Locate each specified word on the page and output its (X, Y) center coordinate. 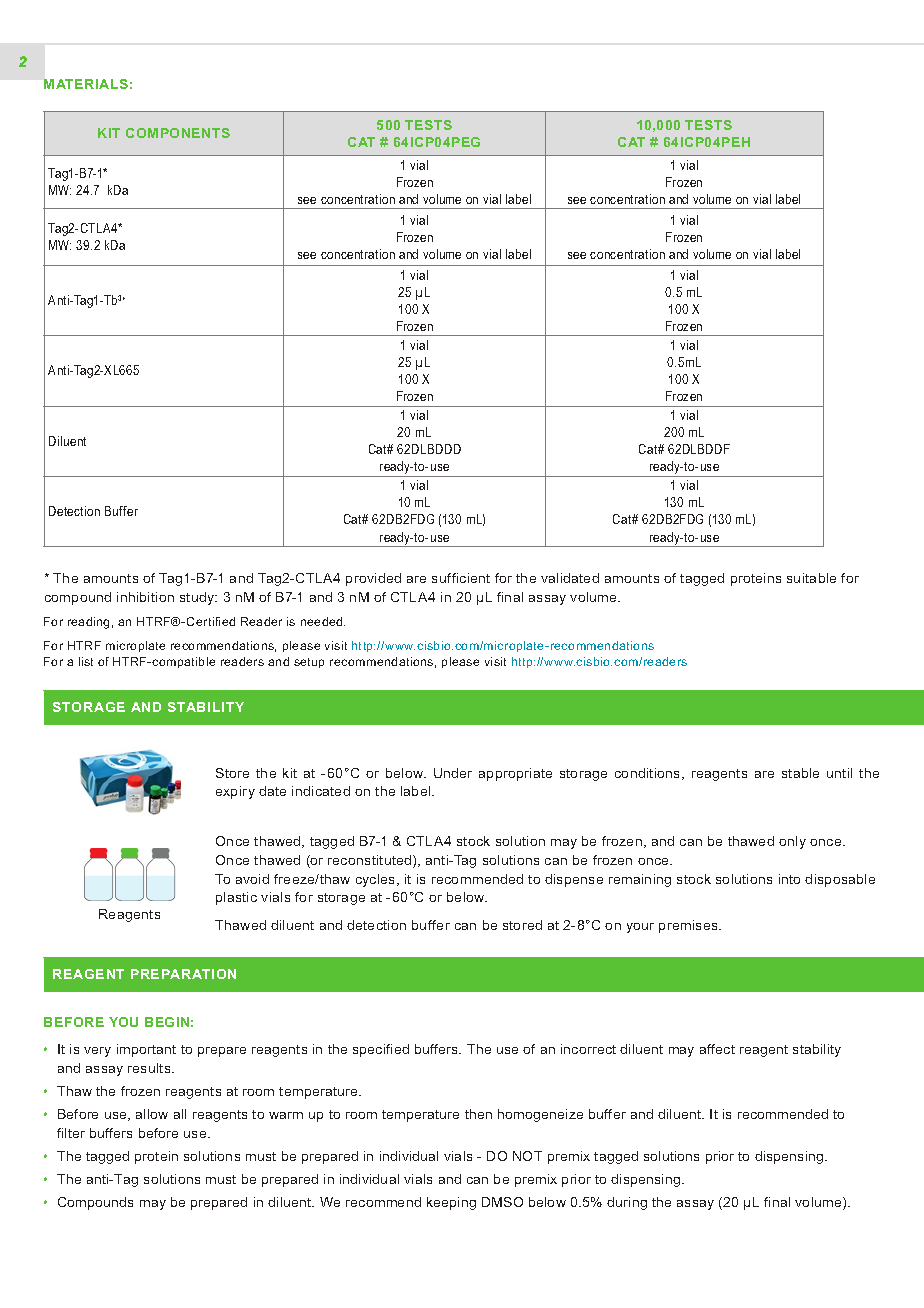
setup (309, 663)
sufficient (461, 578)
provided (373, 579)
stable (800, 773)
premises (689, 926)
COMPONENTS (178, 133)
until (839, 773)
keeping (451, 1203)
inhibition (145, 597)
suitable (811, 578)
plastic (236, 898)
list (86, 661)
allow (152, 1114)
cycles (377, 880)
